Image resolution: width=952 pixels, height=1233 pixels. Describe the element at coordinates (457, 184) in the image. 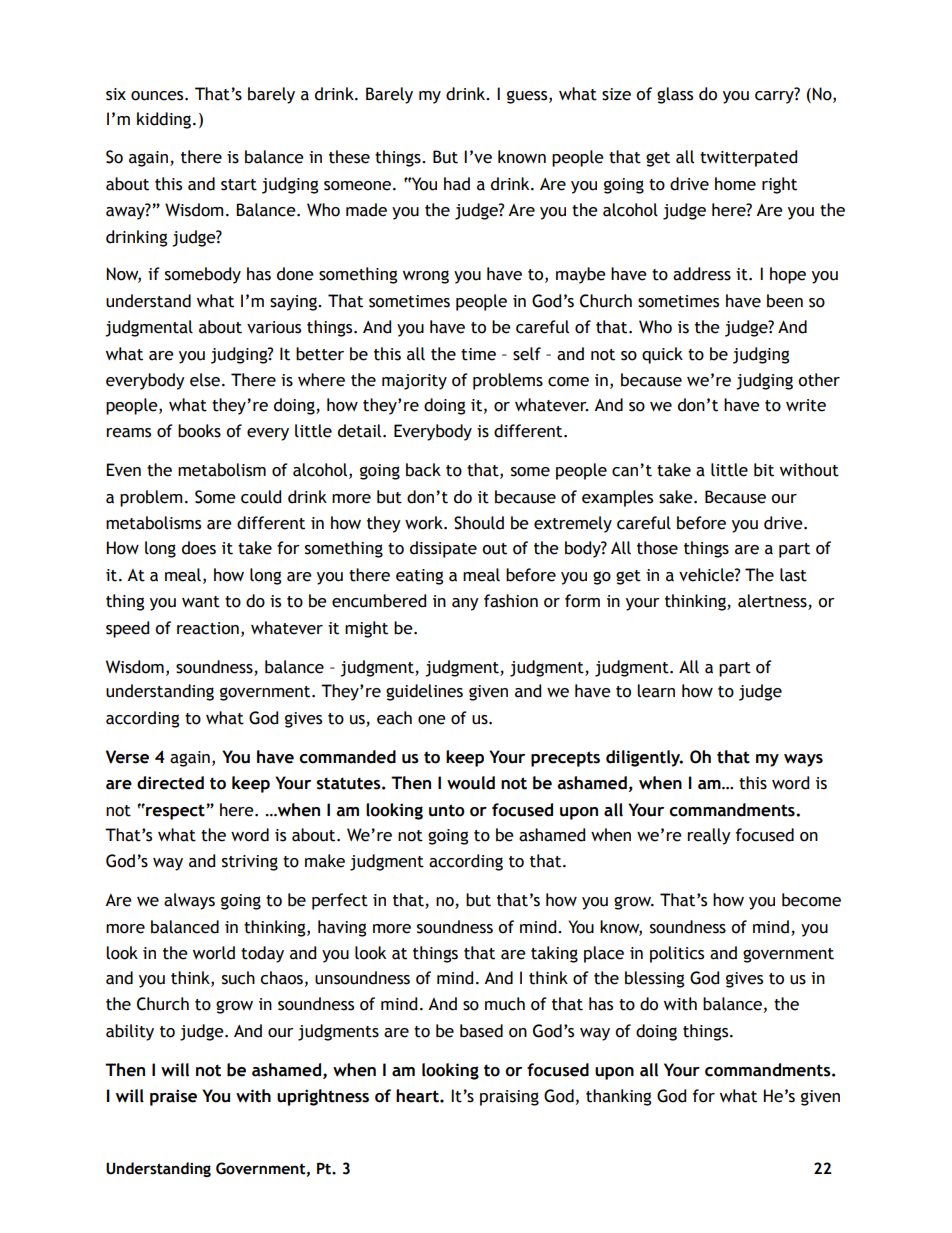

I see `had` at that location.
